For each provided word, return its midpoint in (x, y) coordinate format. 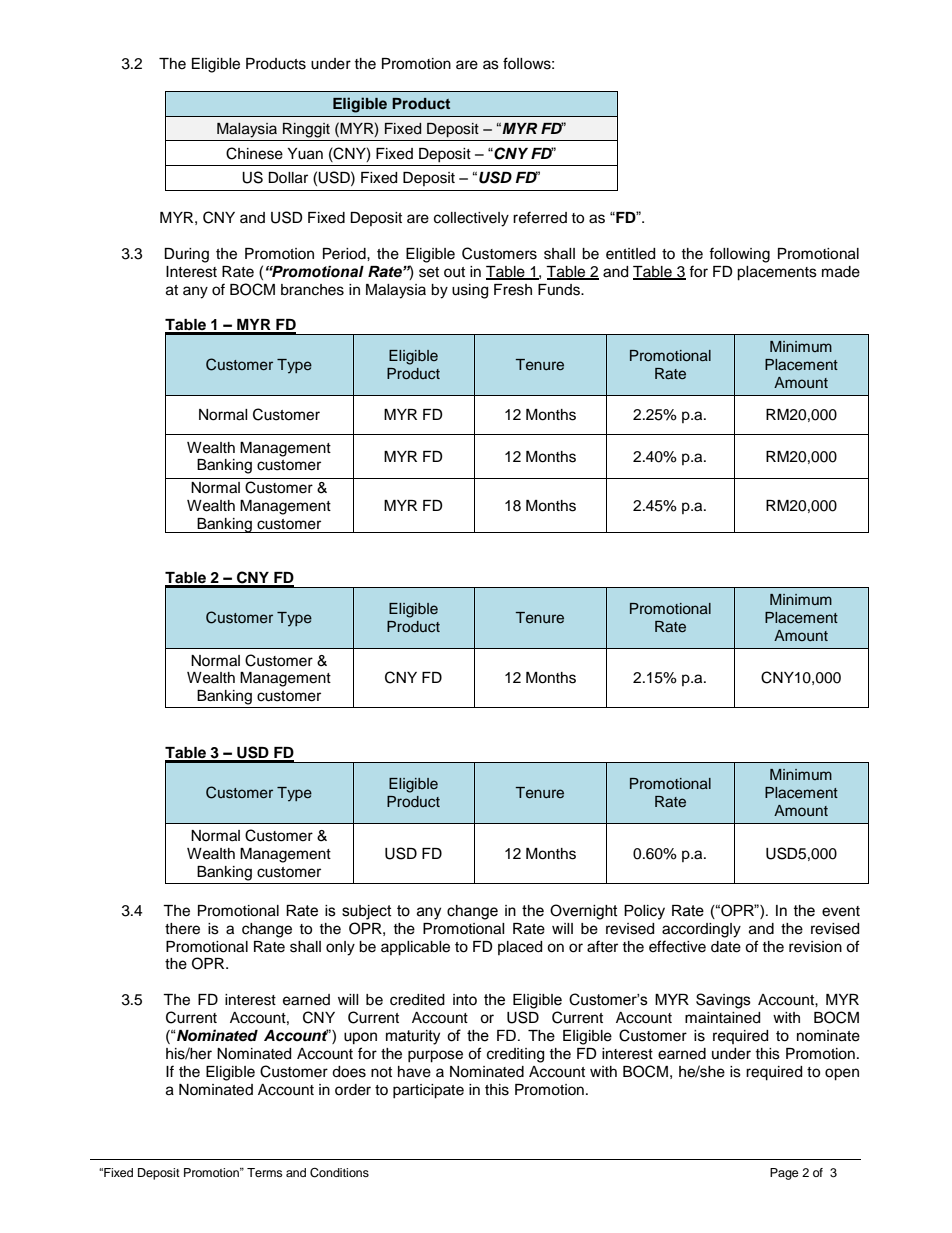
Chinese (254, 153)
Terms (265, 1172)
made (841, 272)
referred (540, 217)
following (739, 255)
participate (428, 1091)
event (841, 911)
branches (312, 290)
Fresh (513, 290)
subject (367, 912)
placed (520, 948)
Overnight (584, 912)
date (726, 947)
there (182, 929)
